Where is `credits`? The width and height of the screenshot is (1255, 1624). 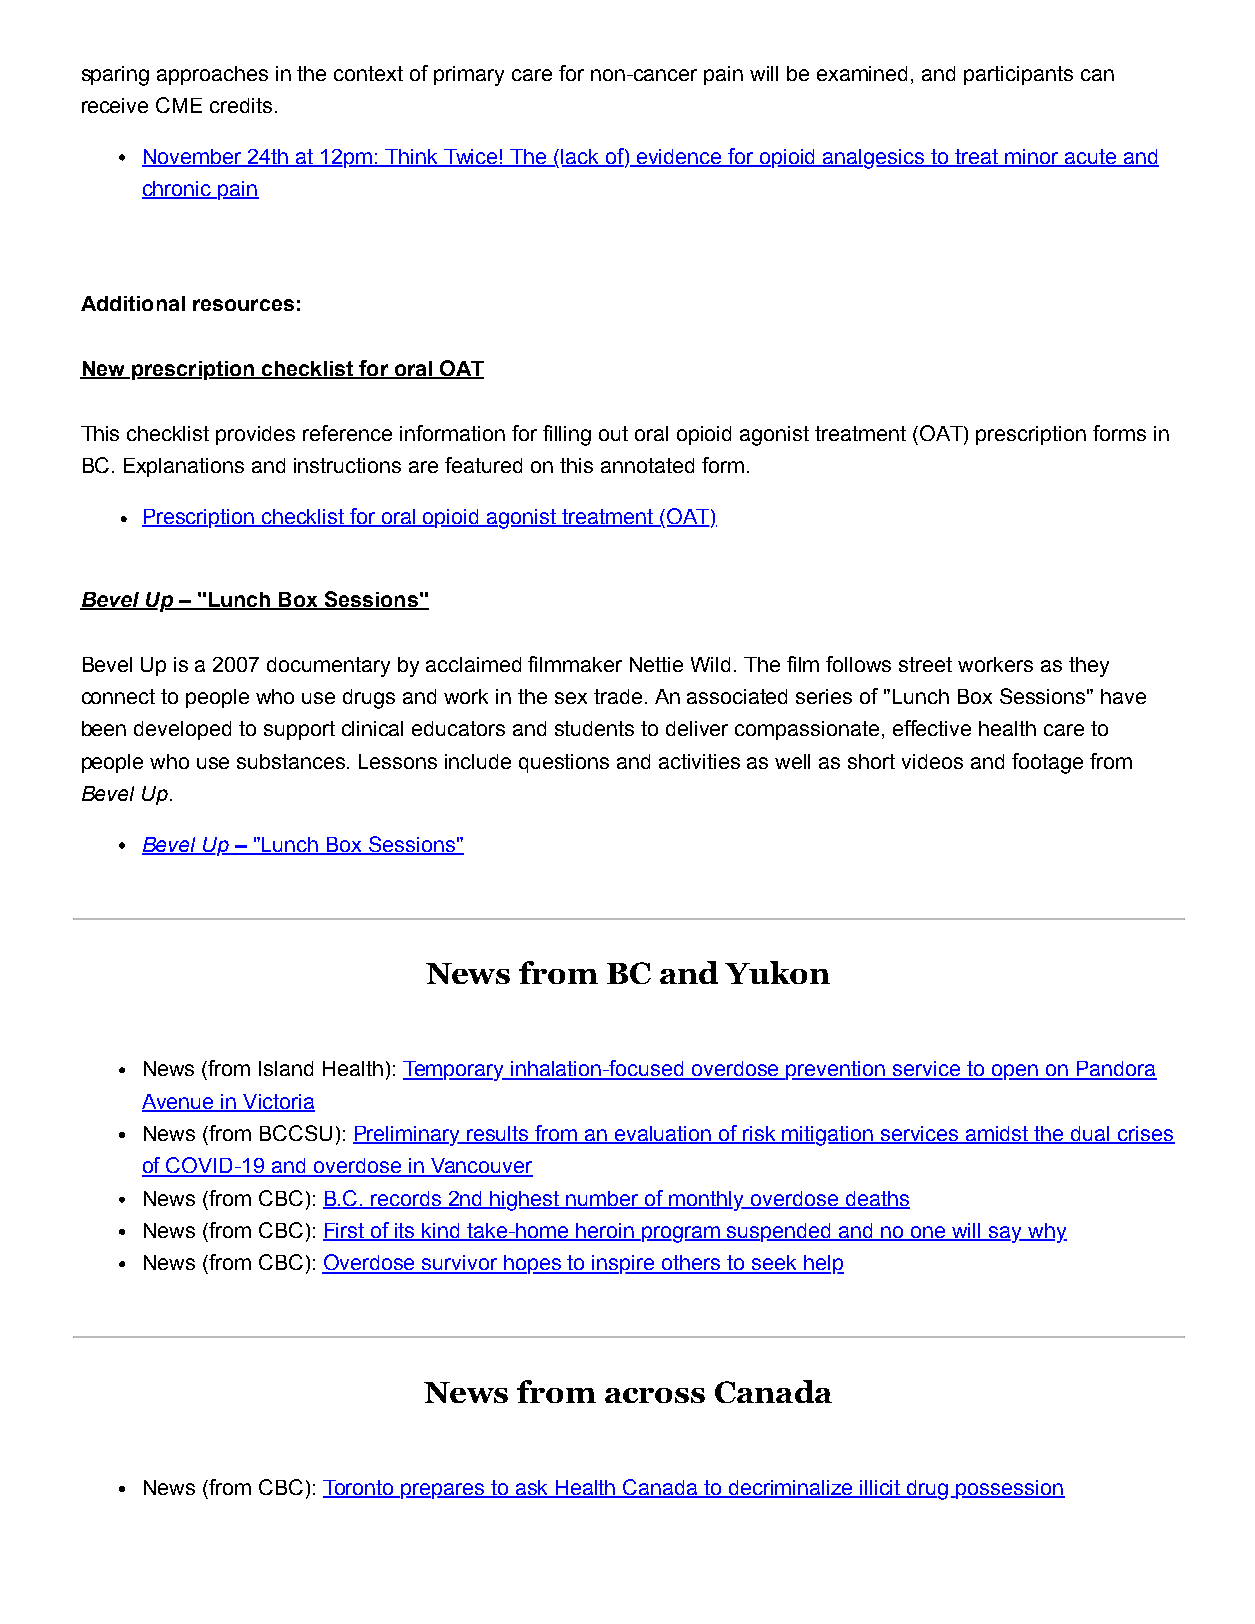 credits is located at coordinates (241, 105).
